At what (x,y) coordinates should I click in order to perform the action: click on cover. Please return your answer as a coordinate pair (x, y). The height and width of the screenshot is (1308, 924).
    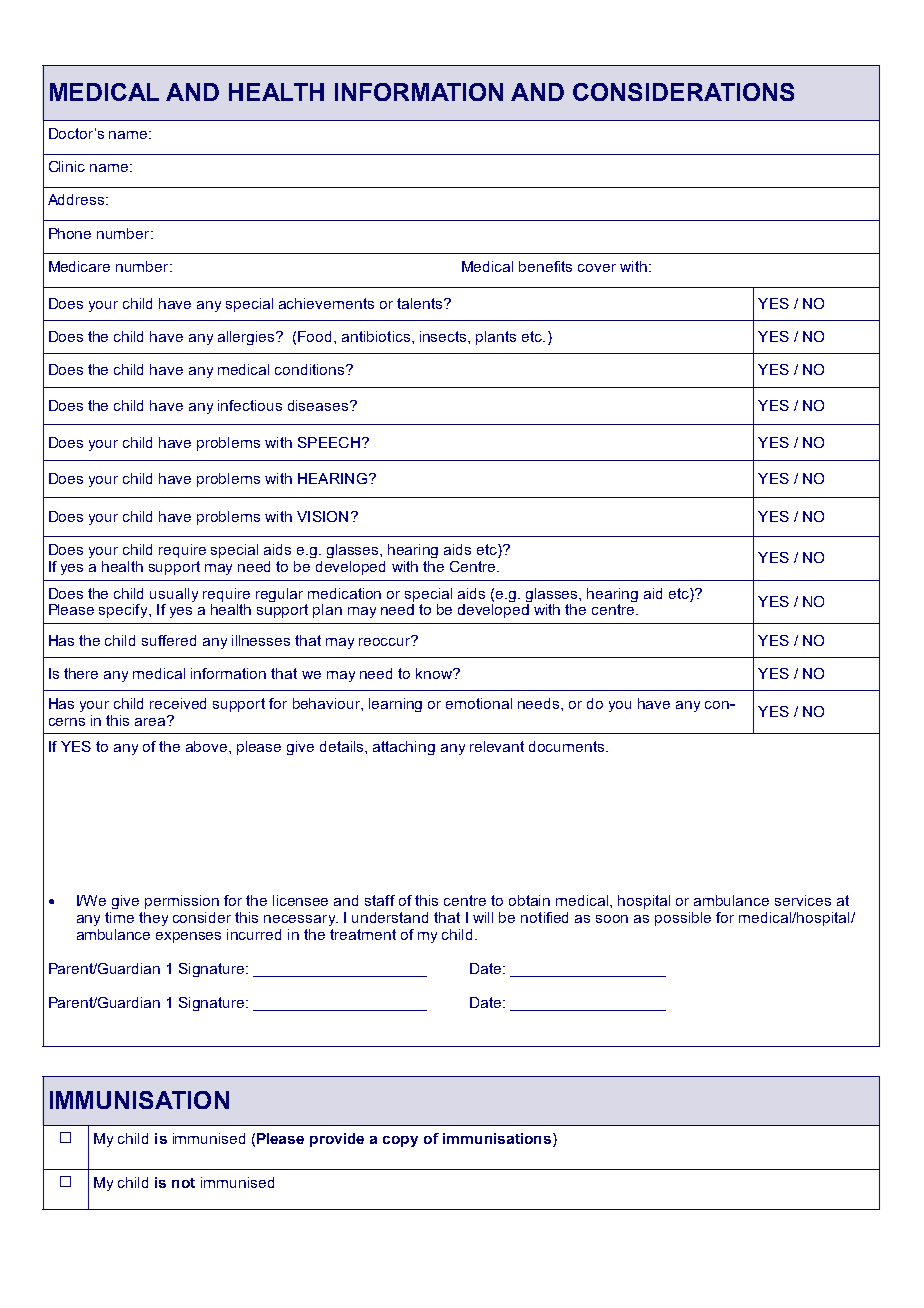
    Looking at the image, I should click on (597, 268).
